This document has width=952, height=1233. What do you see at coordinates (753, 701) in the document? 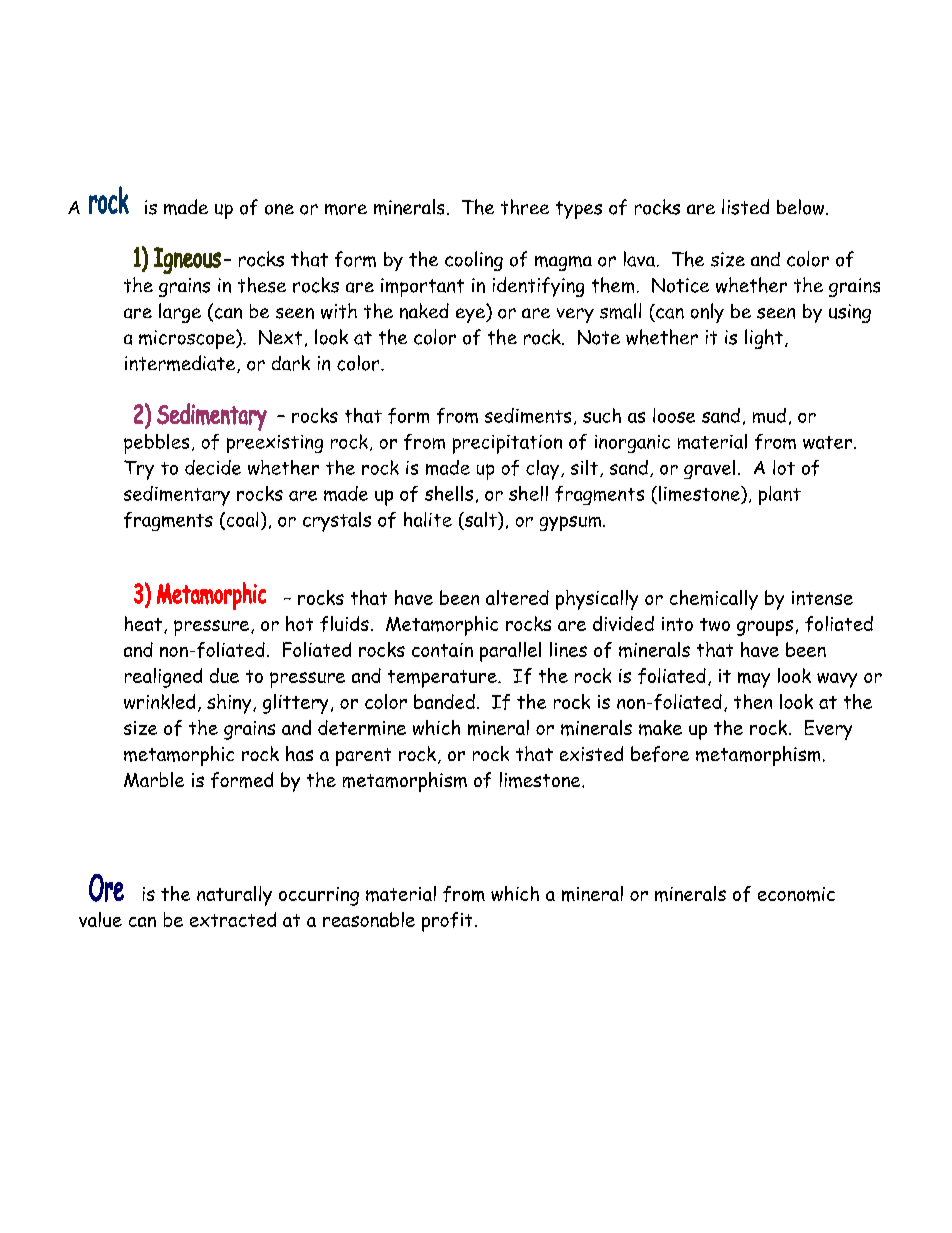
I see `then` at bounding box center [753, 701].
